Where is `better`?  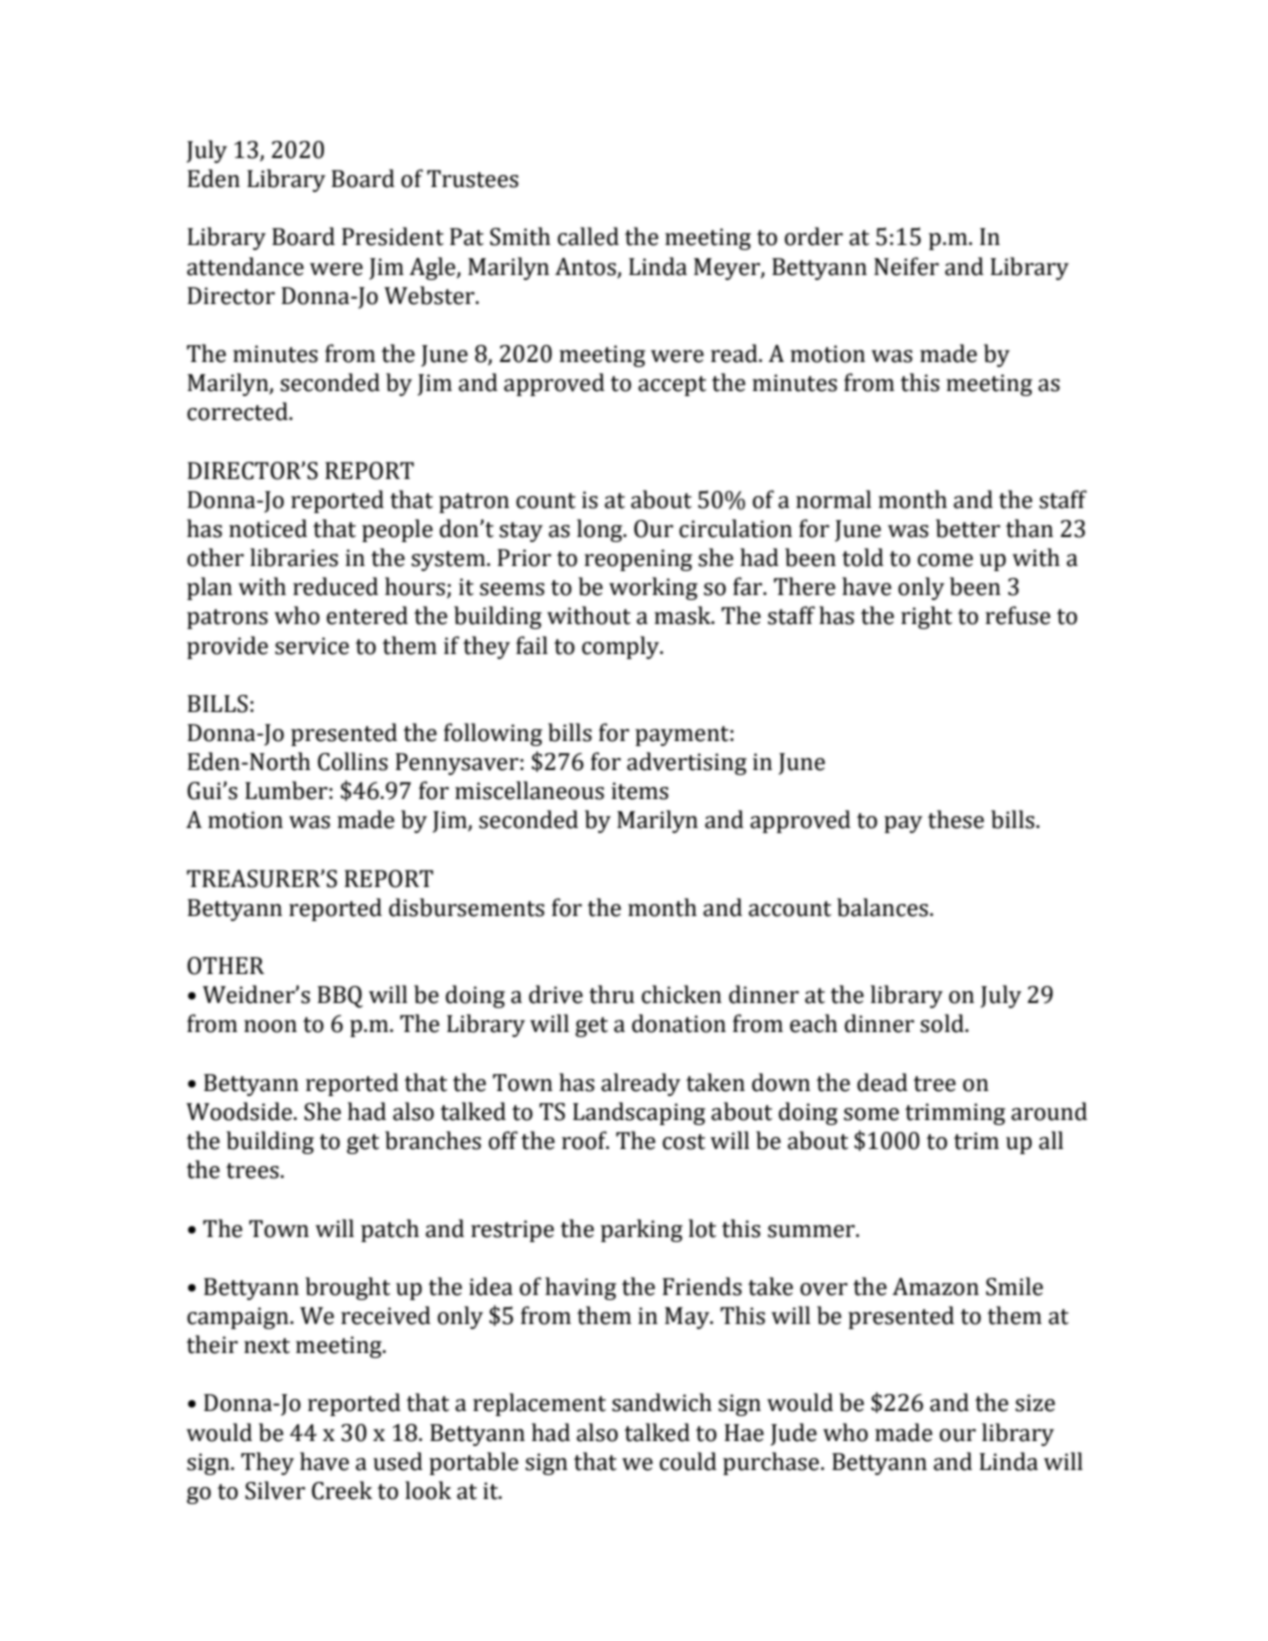 better is located at coordinates (968, 528).
